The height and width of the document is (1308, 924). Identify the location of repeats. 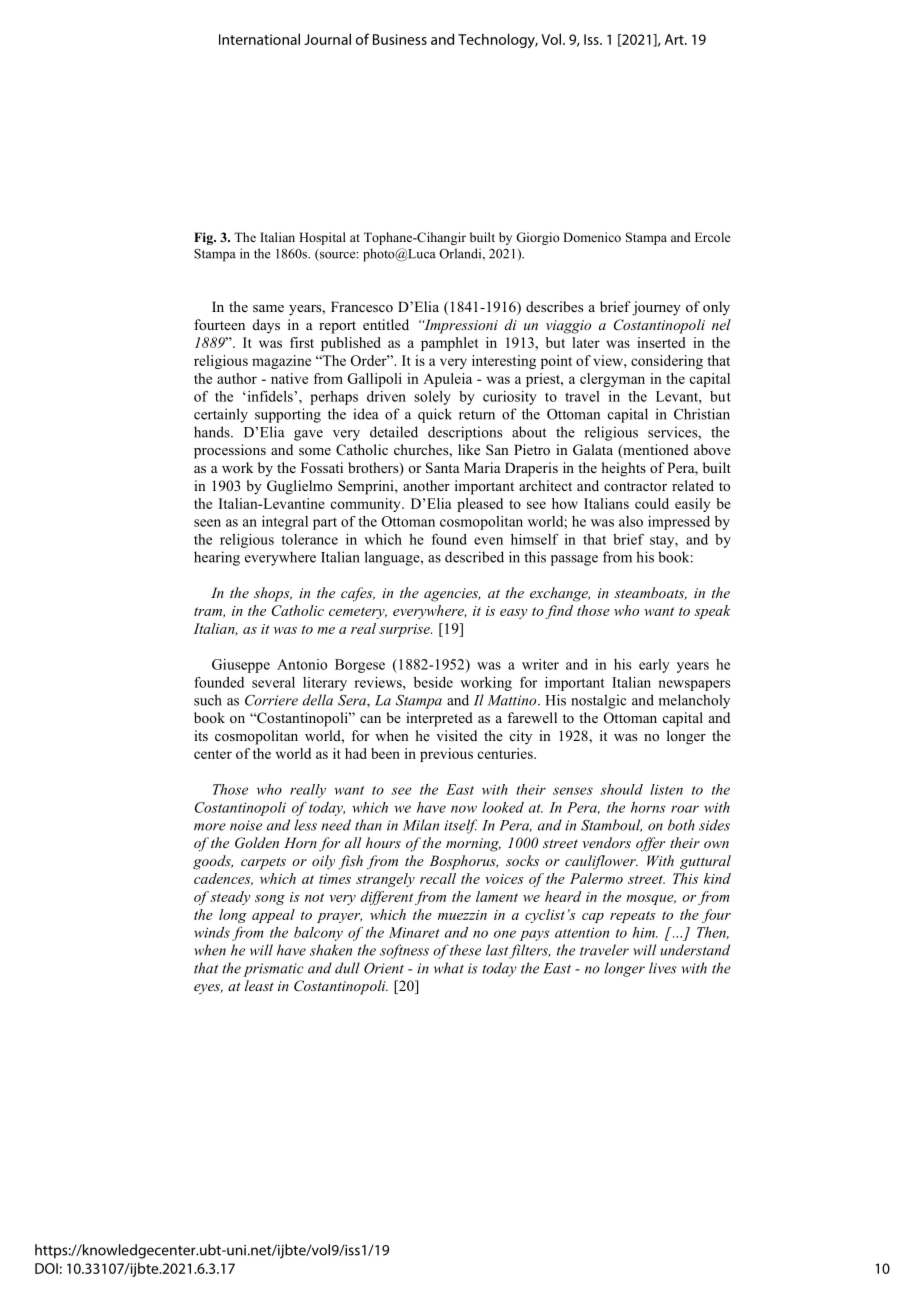
(633, 917).
